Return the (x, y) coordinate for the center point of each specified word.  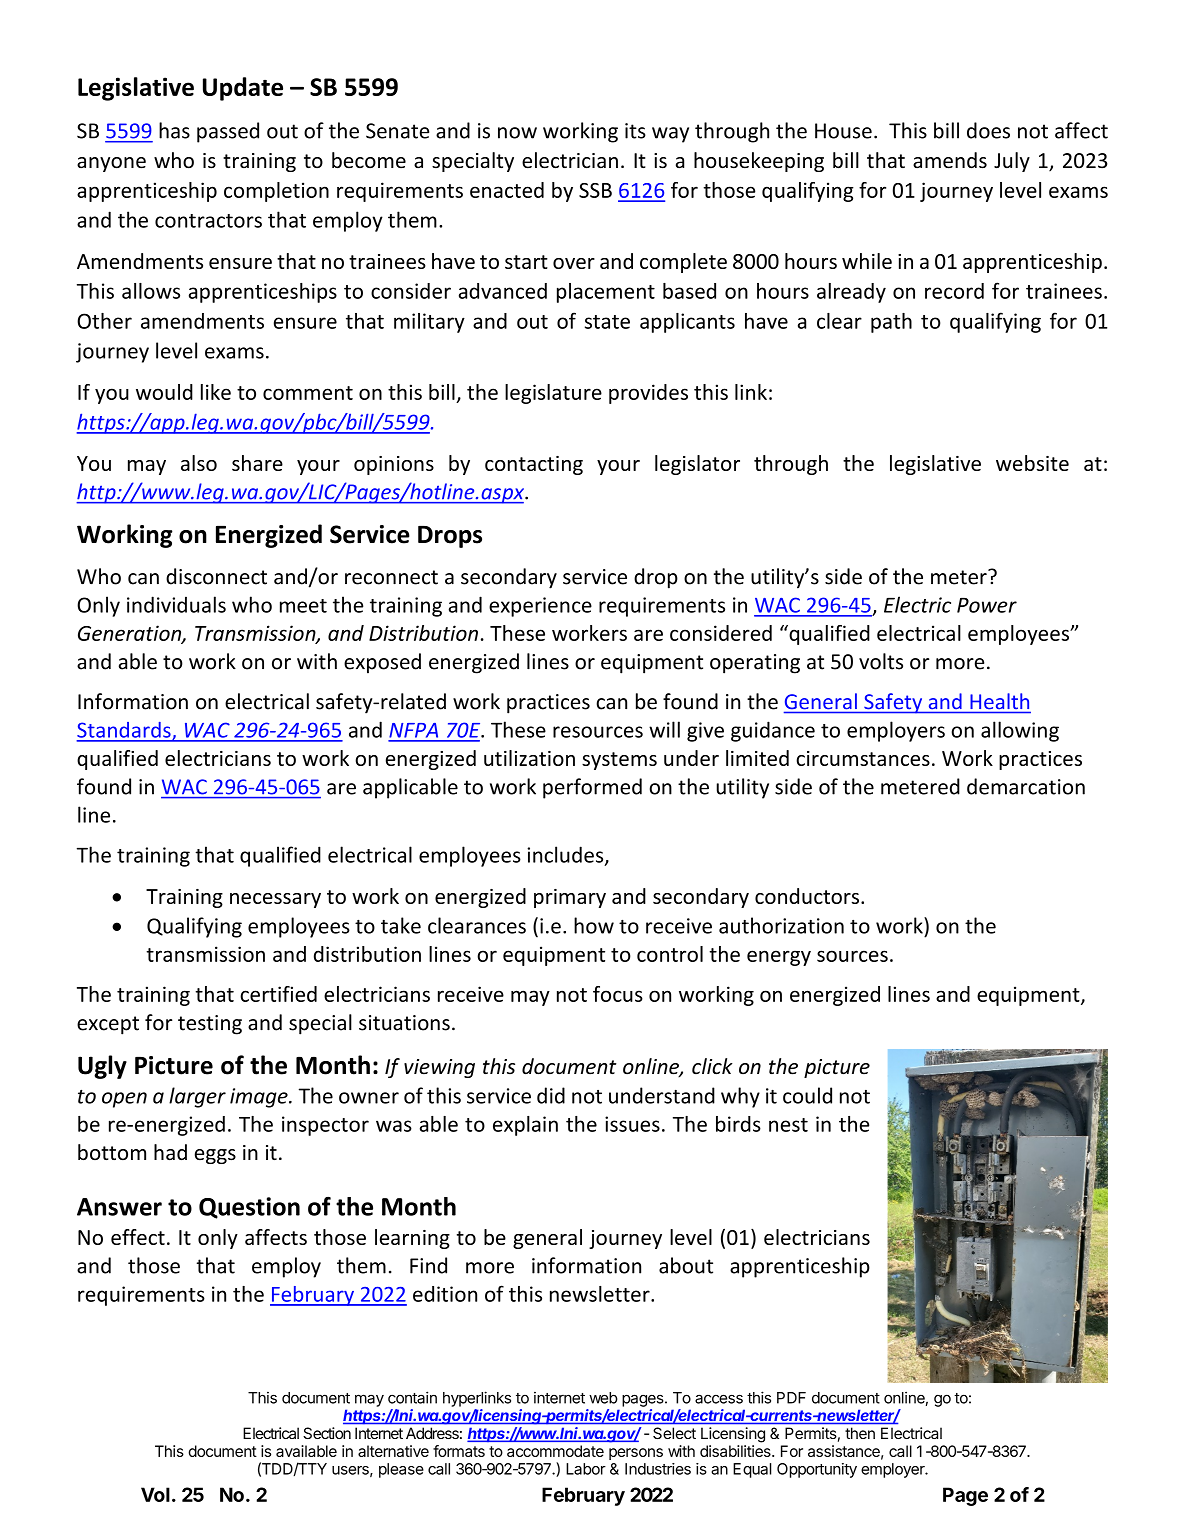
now (517, 133)
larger (197, 1097)
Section (327, 1433)
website (1032, 463)
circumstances (863, 758)
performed (592, 788)
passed (228, 132)
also (199, 463)
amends (950, 160)
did (551, 1095)
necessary (275, 900)
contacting (534, 465)
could (807, 1095)
